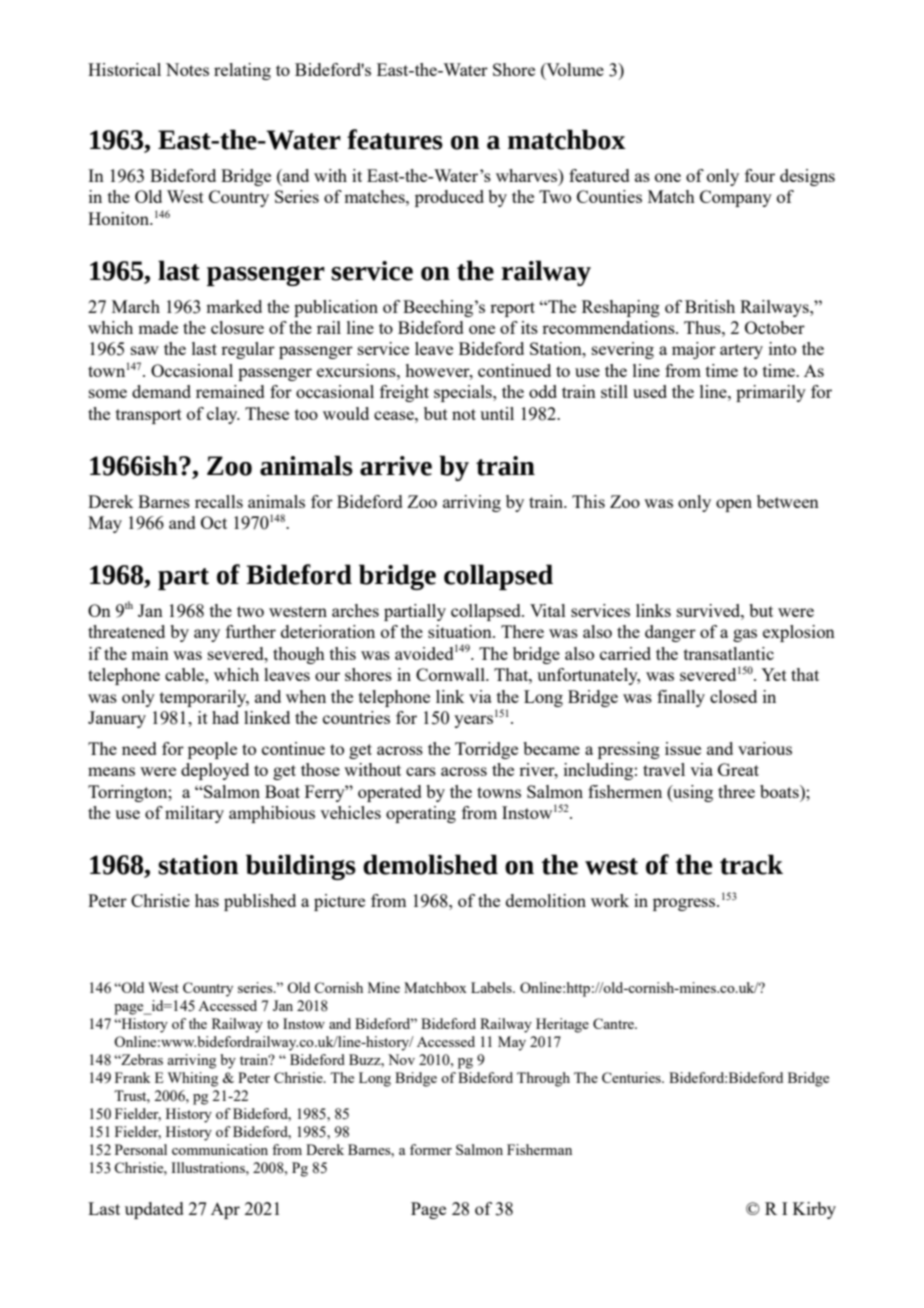  What do you see at coordinates (461, 631) in the screenshot?
I see `situation` at bounding box center [461, 631].
